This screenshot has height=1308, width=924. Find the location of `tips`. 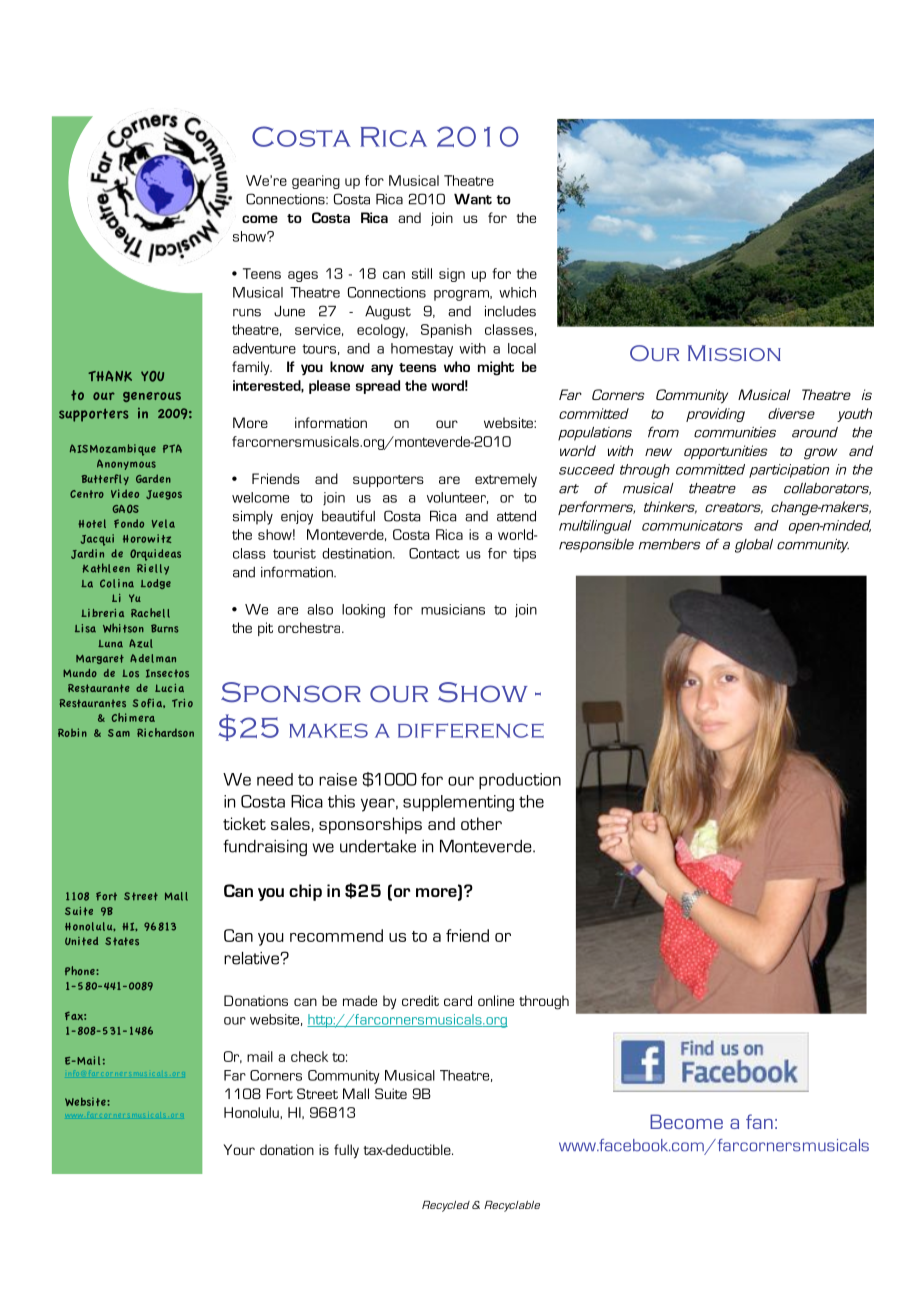

tips is located at coordinates (524, 555).
